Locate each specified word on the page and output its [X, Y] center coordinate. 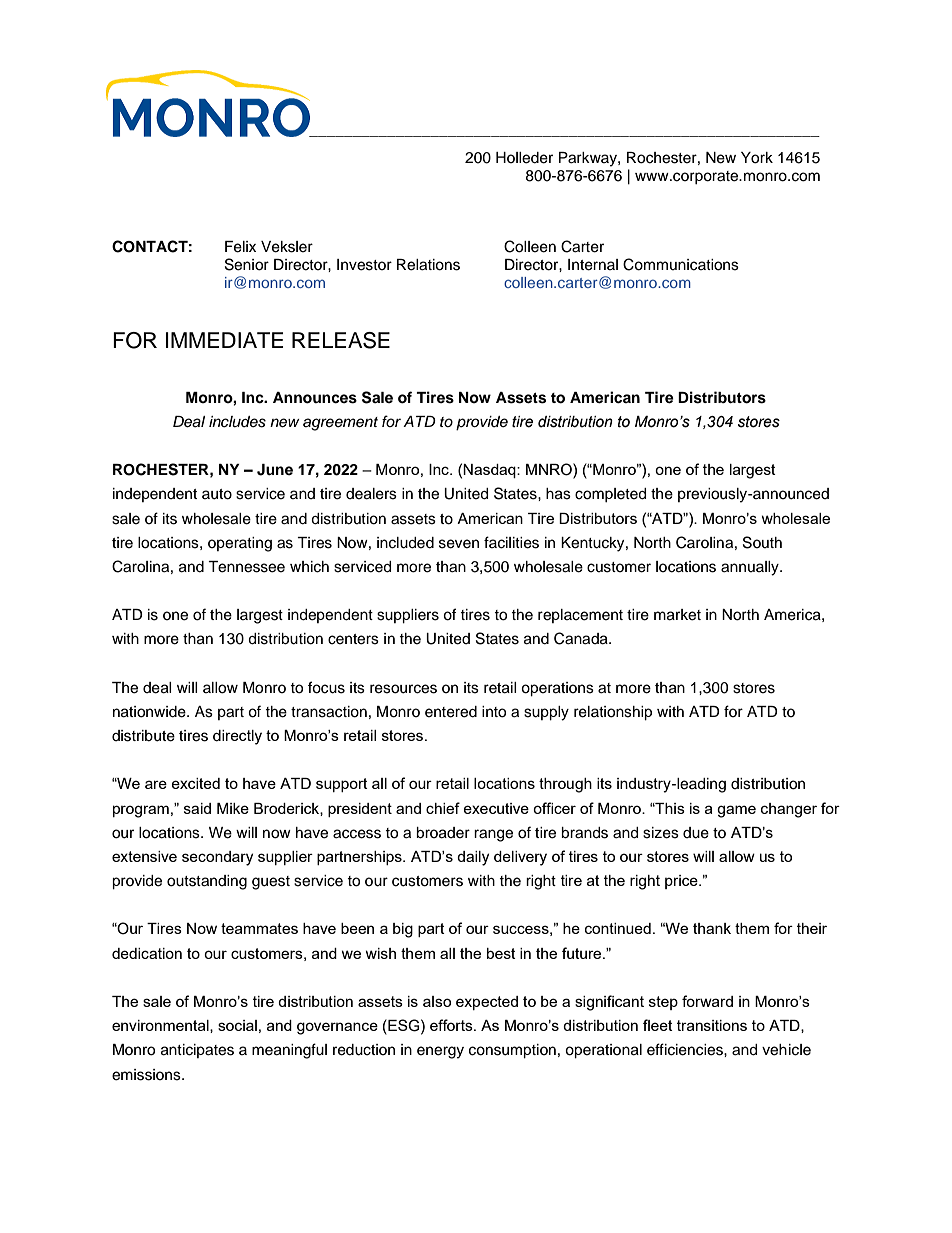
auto [217, 494]
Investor [364, 265]
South [762, 542]
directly [237, 737]
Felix [240, 247]
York [757, 158]
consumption [512, 1051]
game [736, 811]
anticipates [197, 1051]
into [494, 712]
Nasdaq [490, 471]
